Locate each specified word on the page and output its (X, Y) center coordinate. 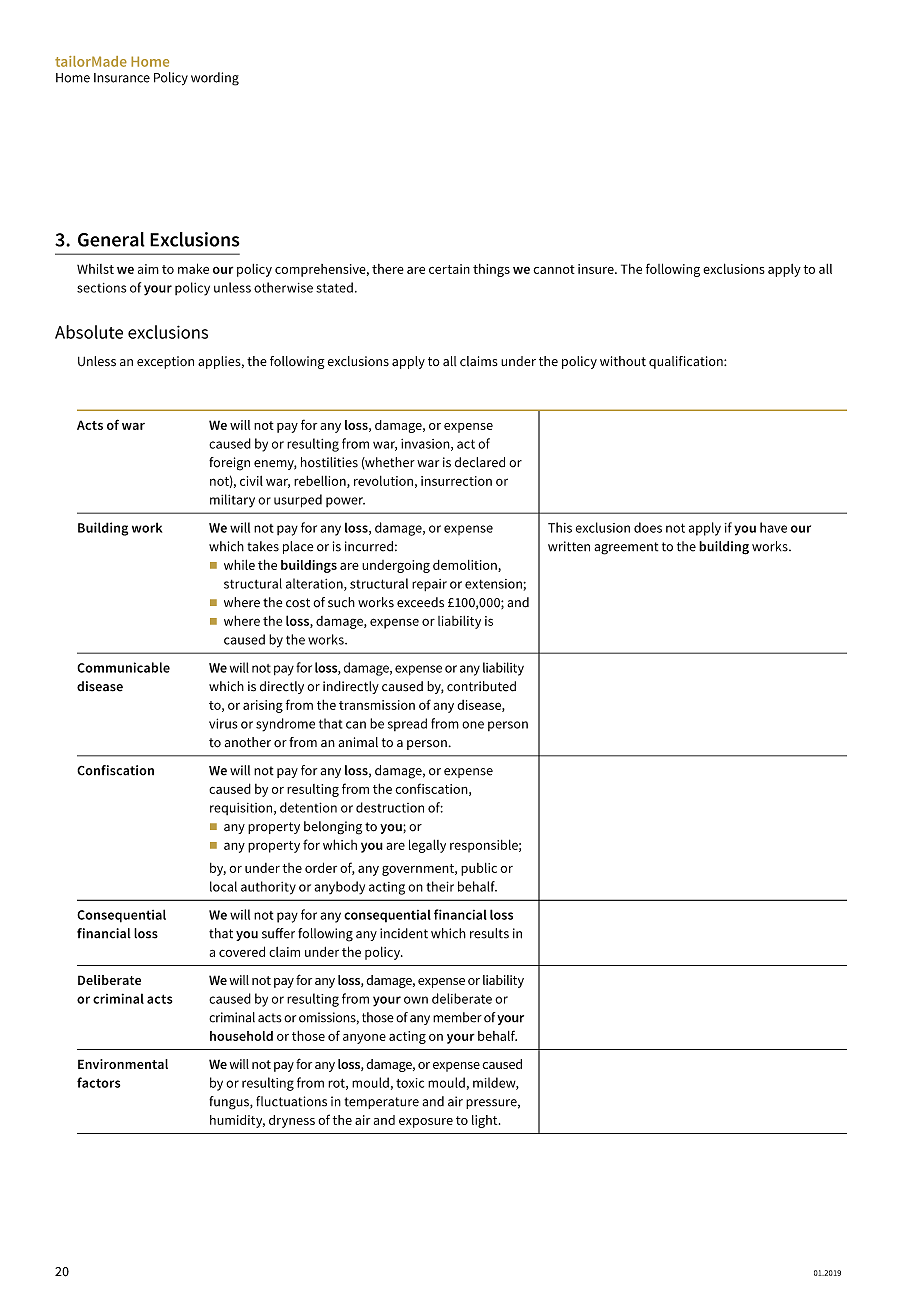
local (223, 886)
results (489, 933)
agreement (626, 548)
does (648, 527)
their (440, 886)
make (193, 268)
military (232, 501)
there (388, 269)
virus (223, 723)
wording (215, 79)
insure (597, 269)
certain (449, 269)
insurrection (456, 481)
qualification (687, 362)
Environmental (123, 1064)
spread (407, 724)
